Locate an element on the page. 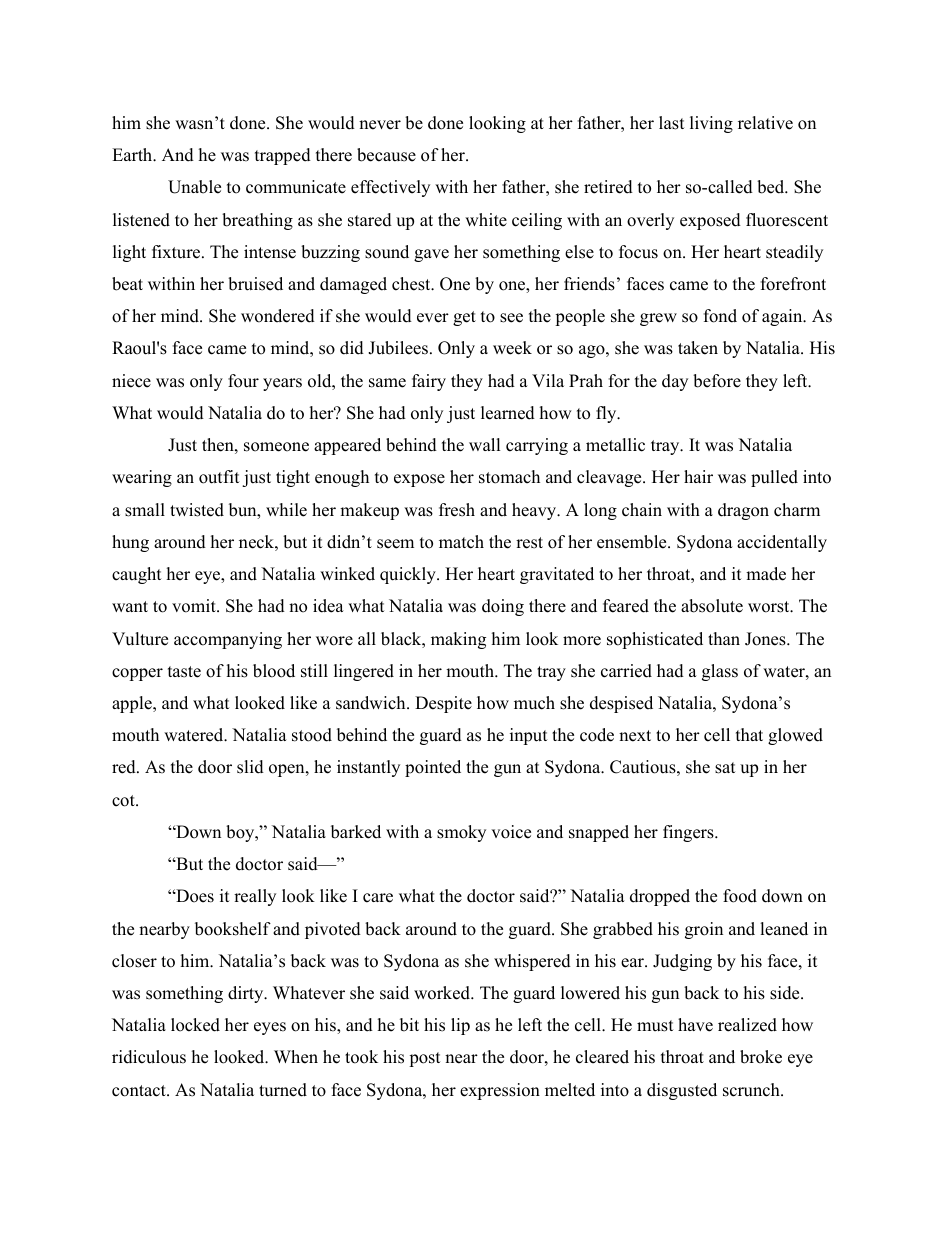  Unable is located at coordinates (194, 187).
